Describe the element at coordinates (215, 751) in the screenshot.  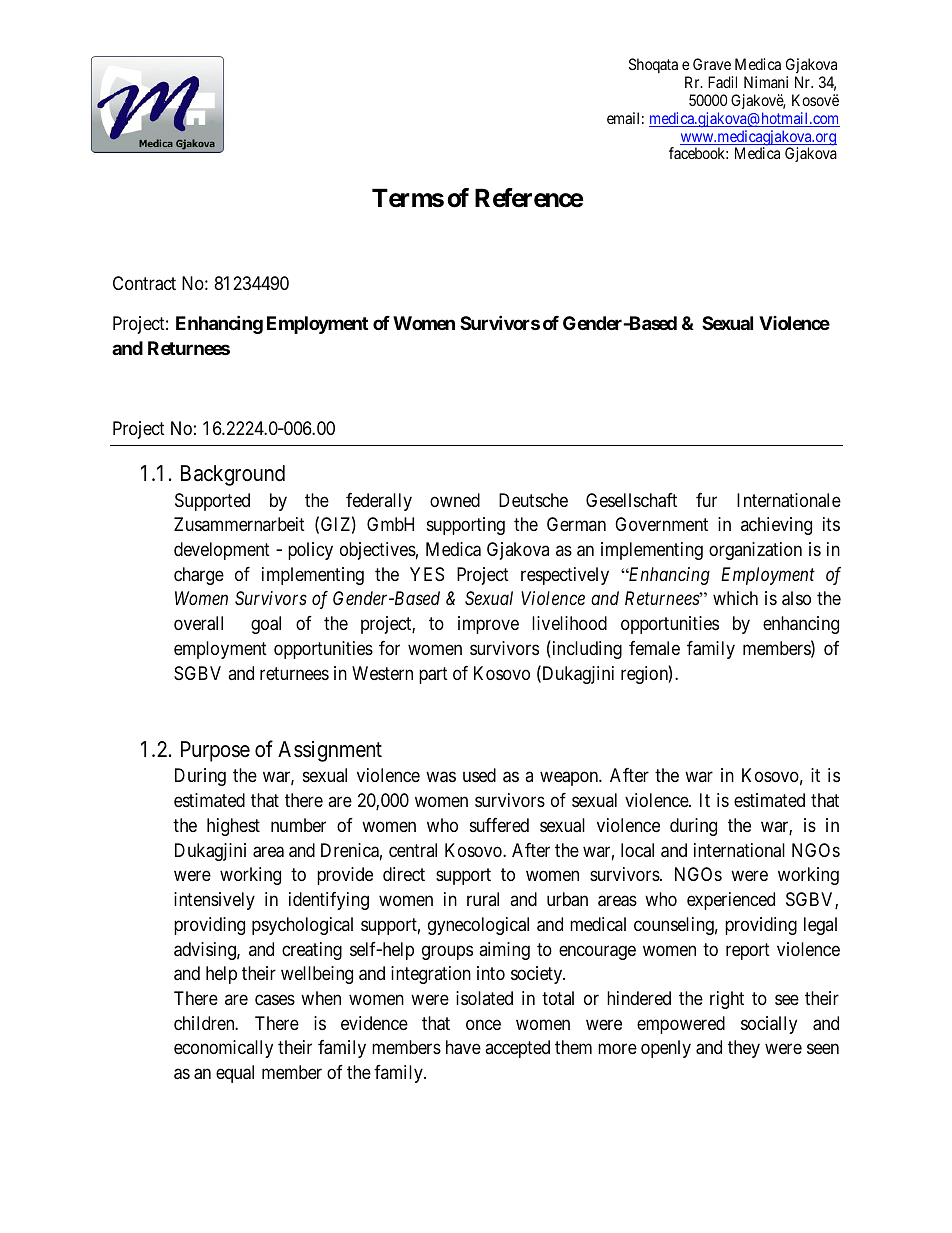
I see `Purpose` at that location.
